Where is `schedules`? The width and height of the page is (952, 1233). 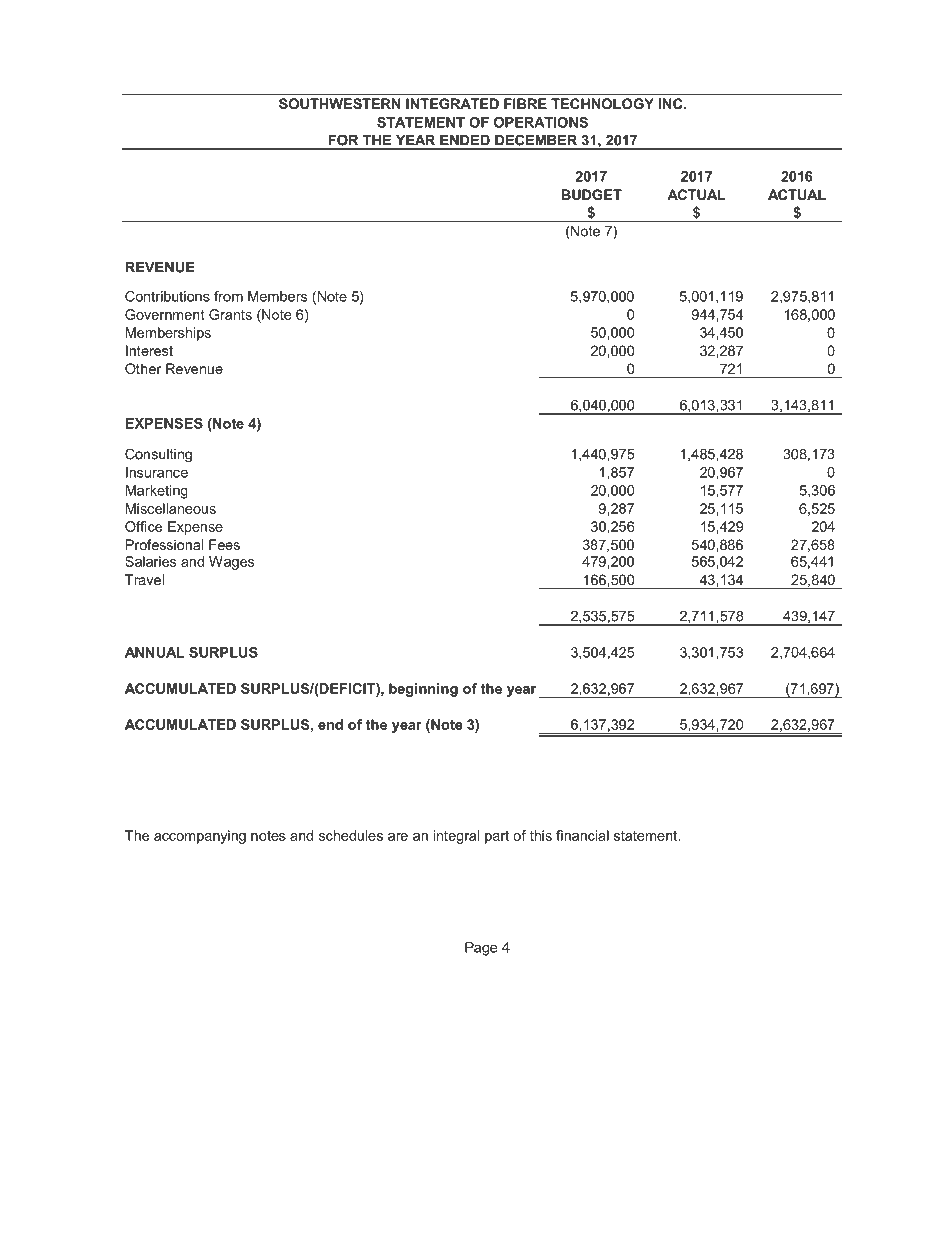
schedules is located at coordinates (351, 835).
